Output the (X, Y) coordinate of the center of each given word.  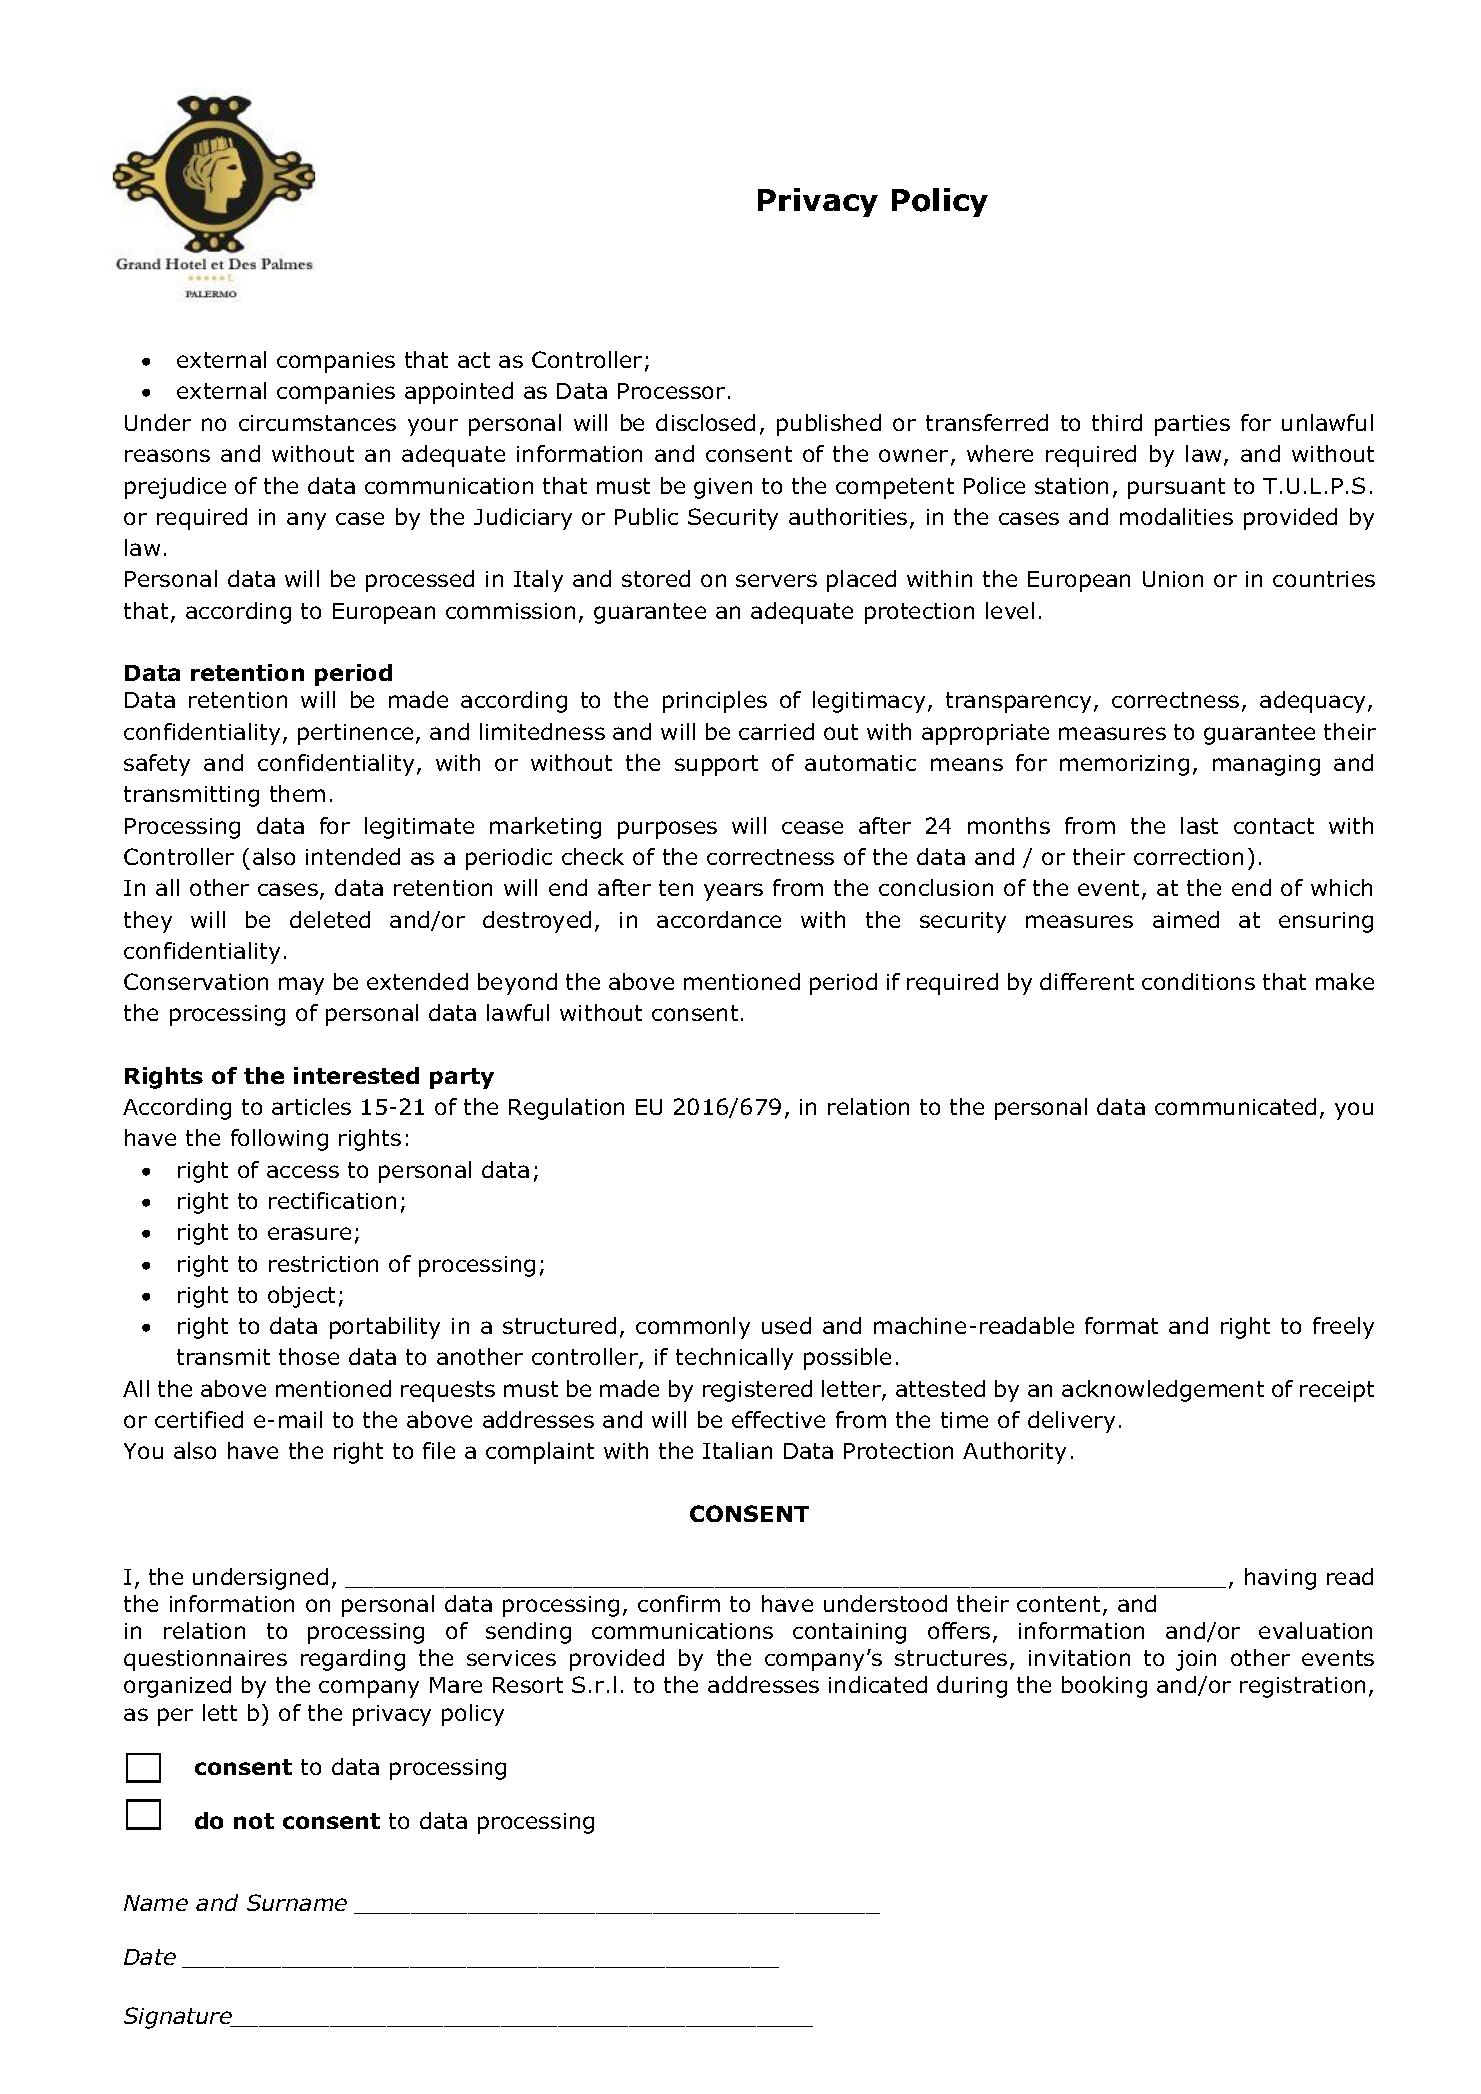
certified (199, 1419)
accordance (719, 919)
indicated (878, 1684)
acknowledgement (1163, 1391)
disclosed (705, 422)
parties (1192, 425)
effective (778, 1419)
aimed (1186, 919)
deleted (330, 919)
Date (150, 1957)
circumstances (317, 423)
